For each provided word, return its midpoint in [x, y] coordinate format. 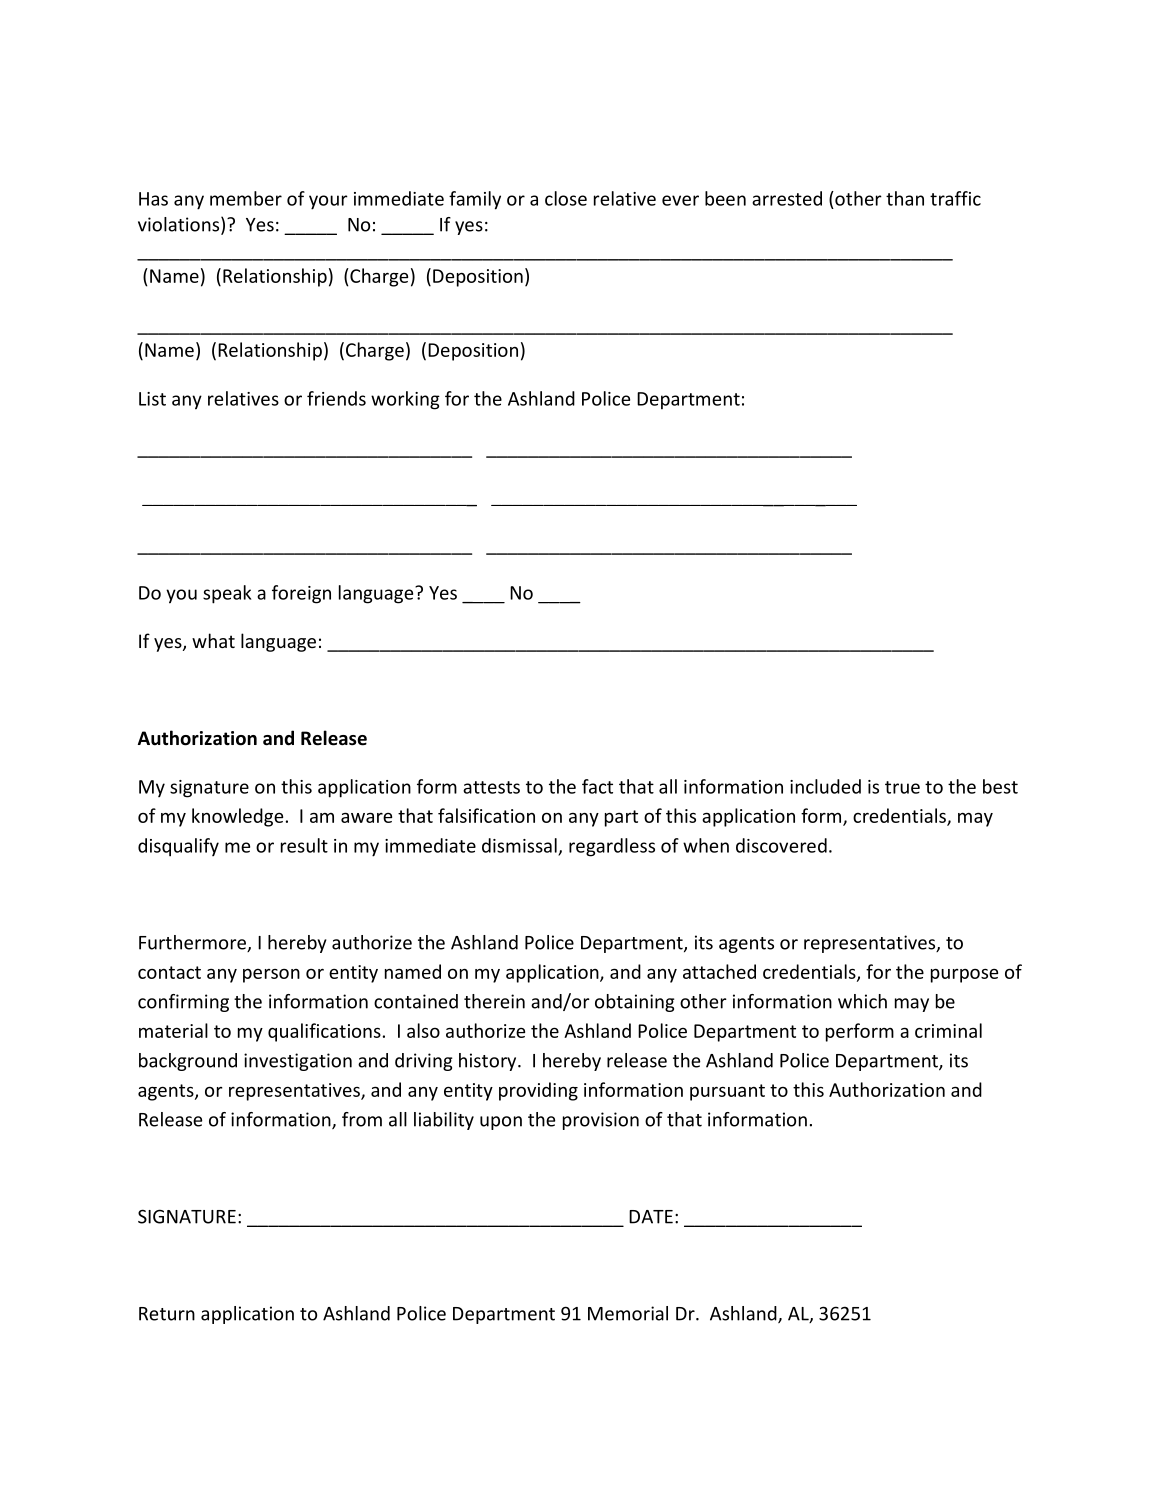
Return [167, 1314]
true [902, 787]
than [905, 198]
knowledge [237, 817]
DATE [651, 1217]
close [566, 198]
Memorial [628, 1313]
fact [597, 786]
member [246, 198]
